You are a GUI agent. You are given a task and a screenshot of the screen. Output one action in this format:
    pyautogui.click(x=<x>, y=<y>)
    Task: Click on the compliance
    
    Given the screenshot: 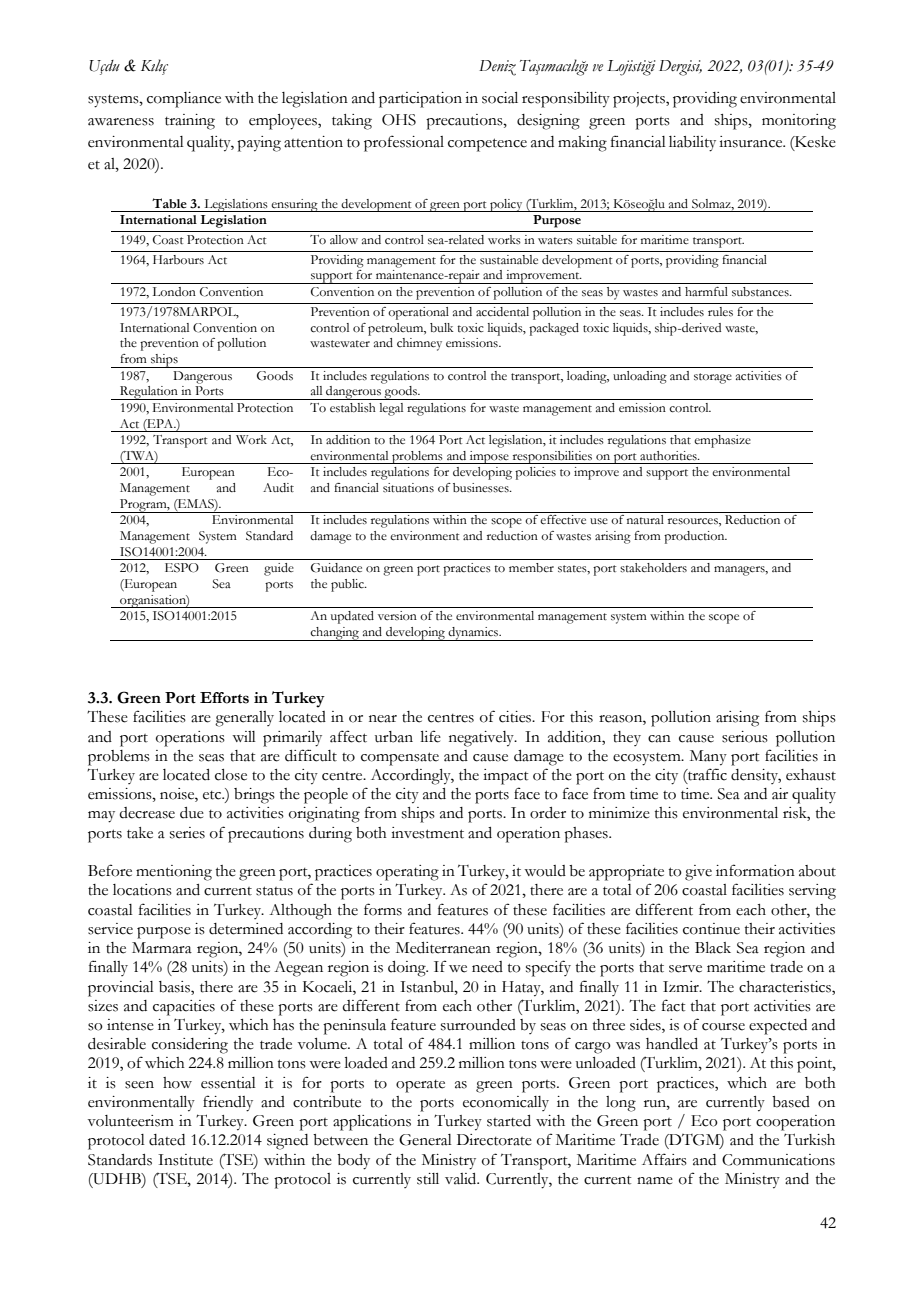 What is the action you would take?
    pyautogui.click(x=184, y=100)
